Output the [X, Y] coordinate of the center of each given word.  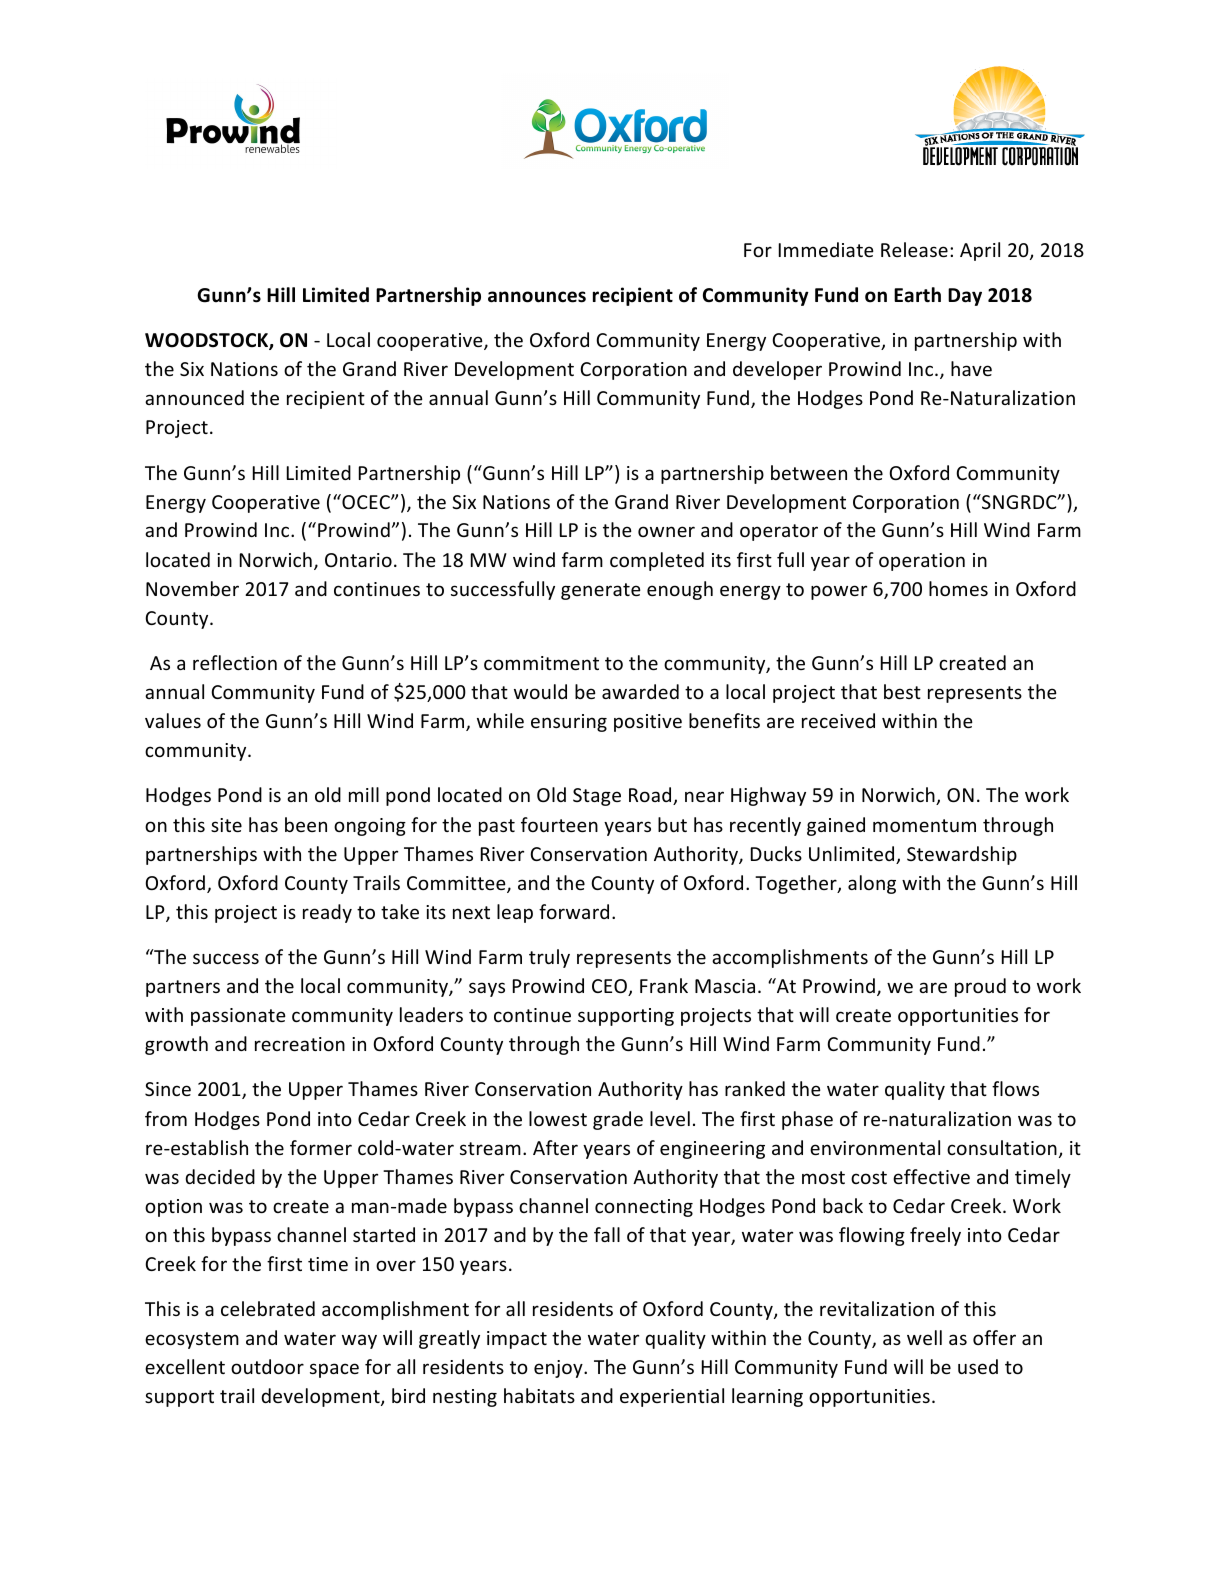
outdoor [267, 1366]
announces [537, 297]
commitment [541, 663]
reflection [235, 662]
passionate [238, 1017]
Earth [917, 295]
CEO [610, 987]
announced [194, 397]
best [902, 691]
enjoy [559, 1369]
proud [980, 987]
